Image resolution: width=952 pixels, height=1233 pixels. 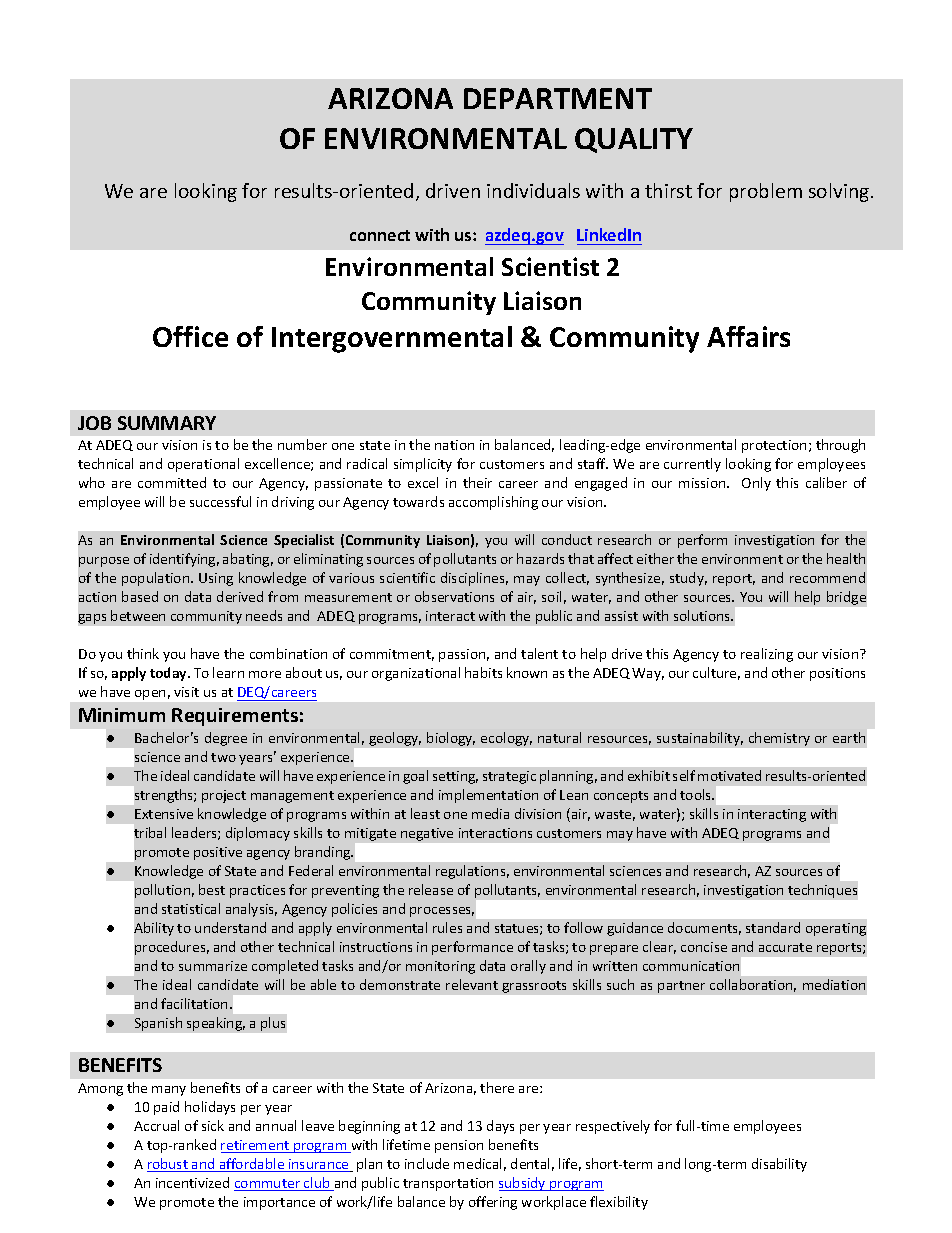 What do you see at coordinates (168, 1165) in the page?
I see `robust` at bounding box center [168, 1165].
